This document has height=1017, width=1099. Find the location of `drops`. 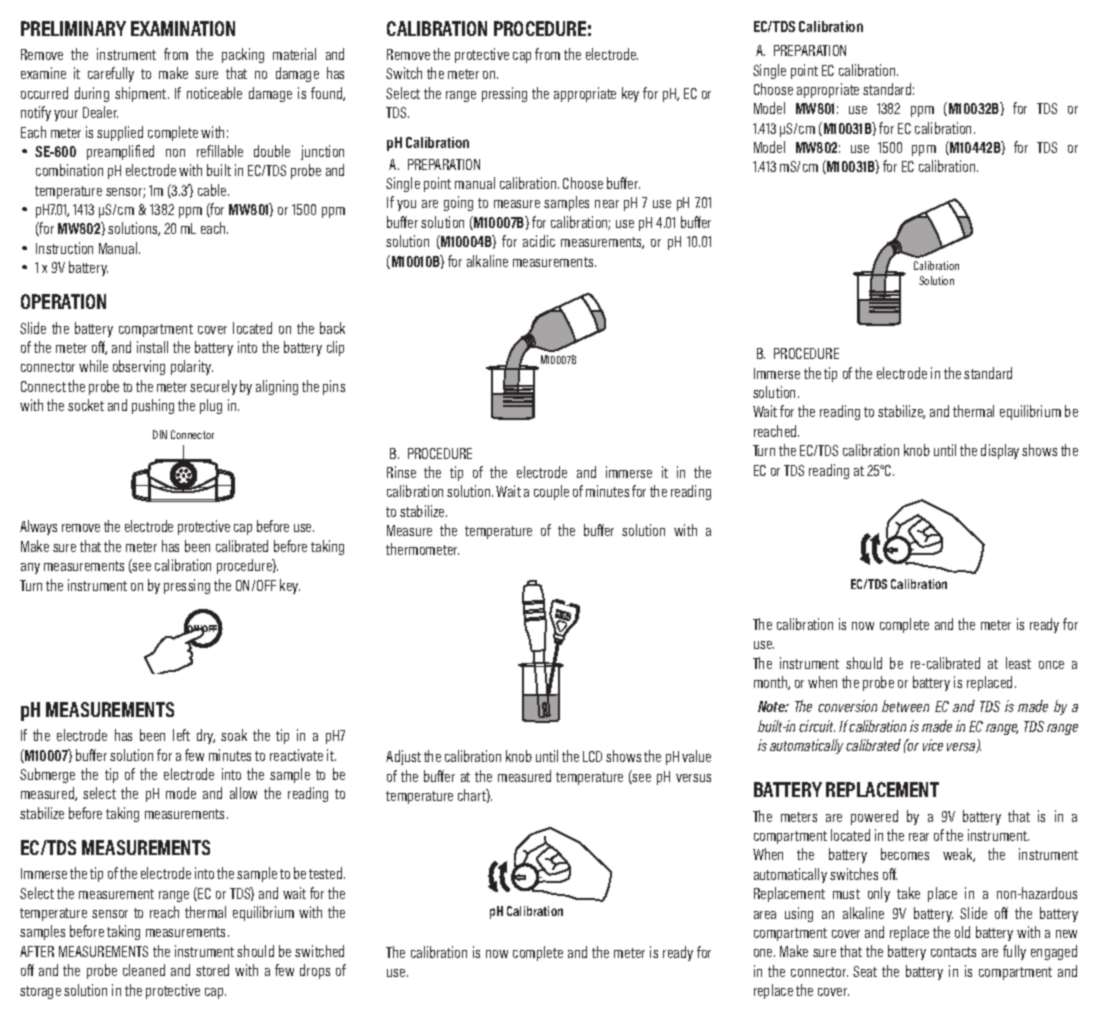

drops is located at coordinates (315, 971).
